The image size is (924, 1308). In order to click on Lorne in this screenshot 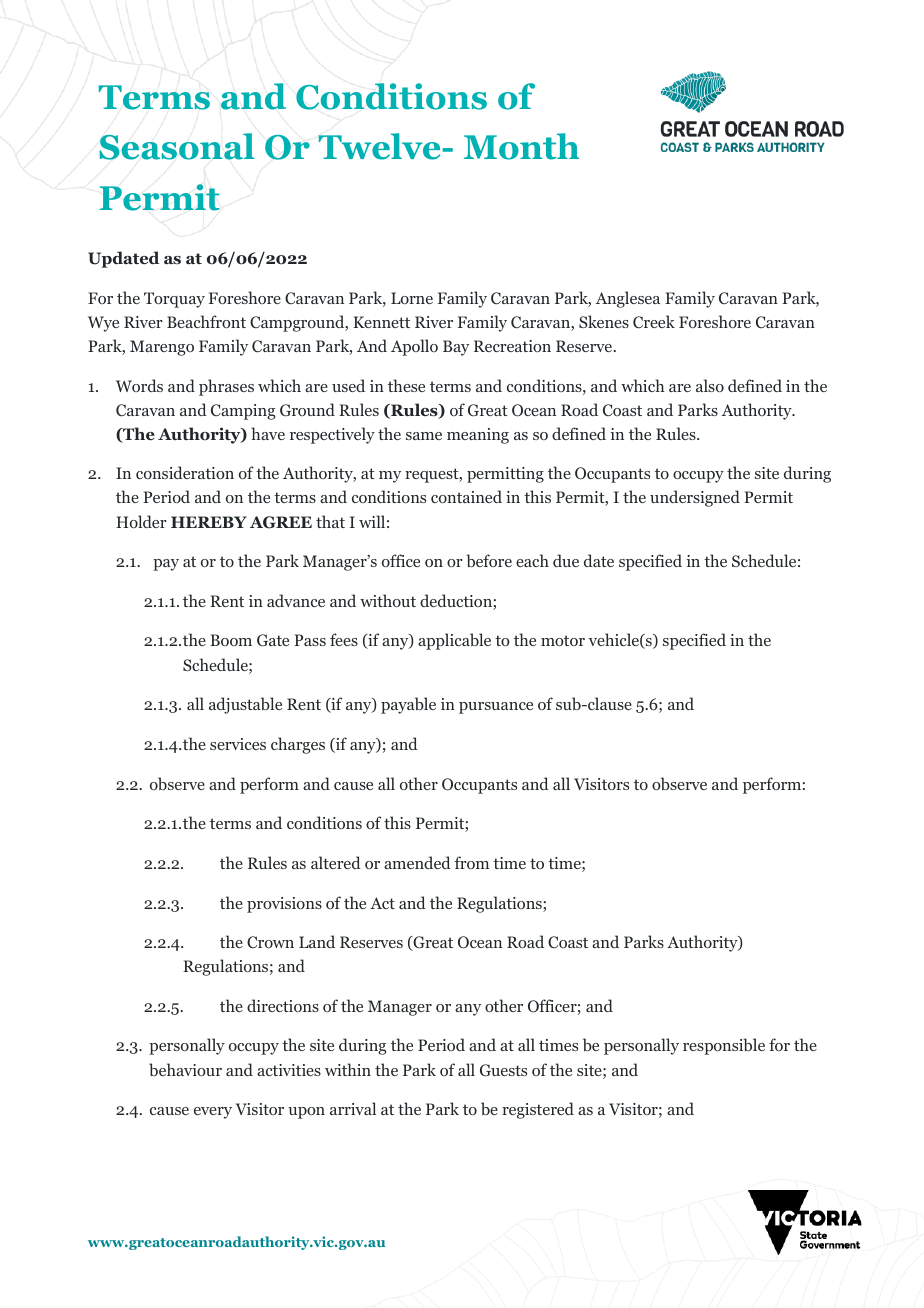, I will do `click(412, 298)`.
